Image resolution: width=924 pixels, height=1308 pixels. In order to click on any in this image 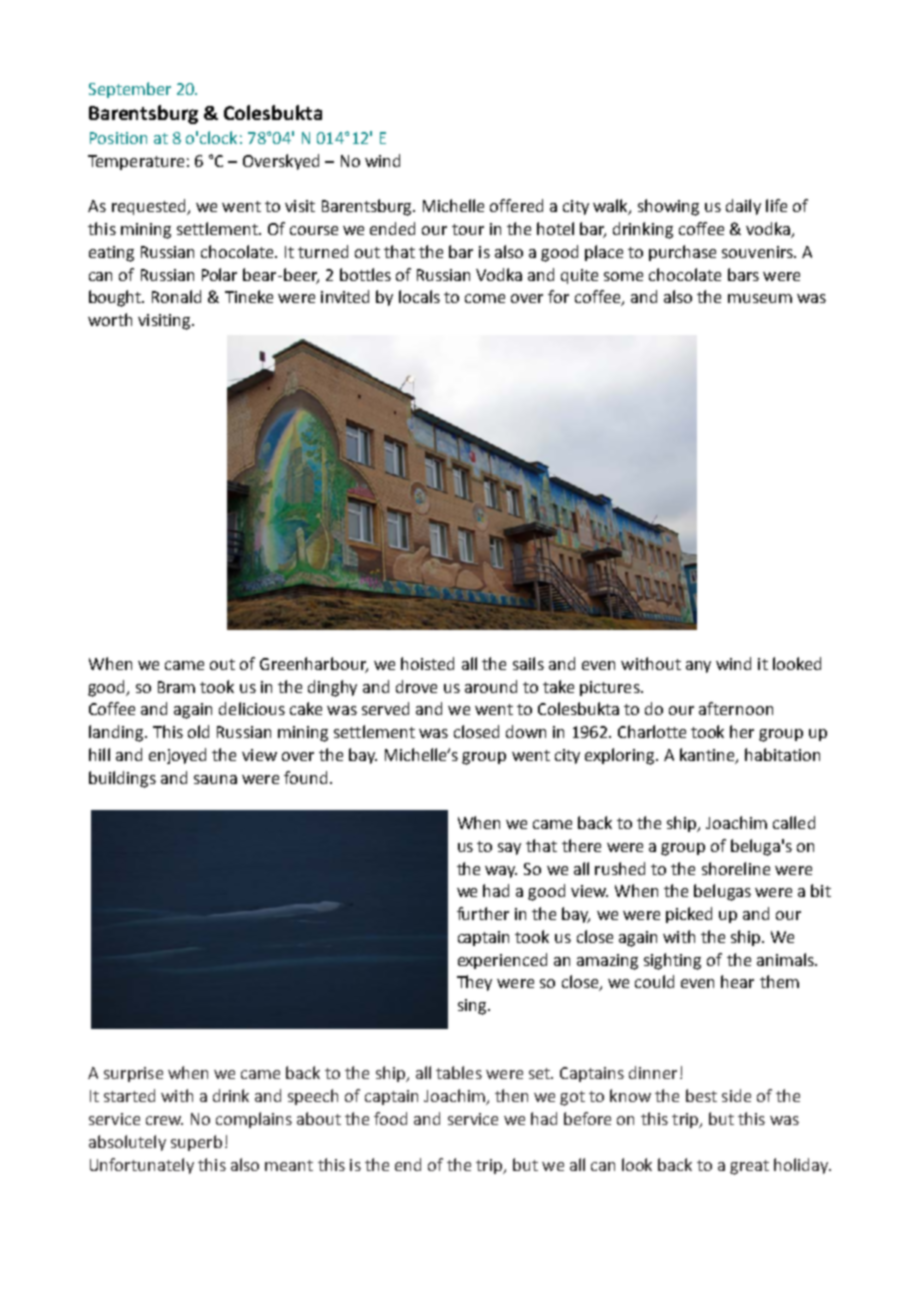, I will do `click(698, 667)`.
